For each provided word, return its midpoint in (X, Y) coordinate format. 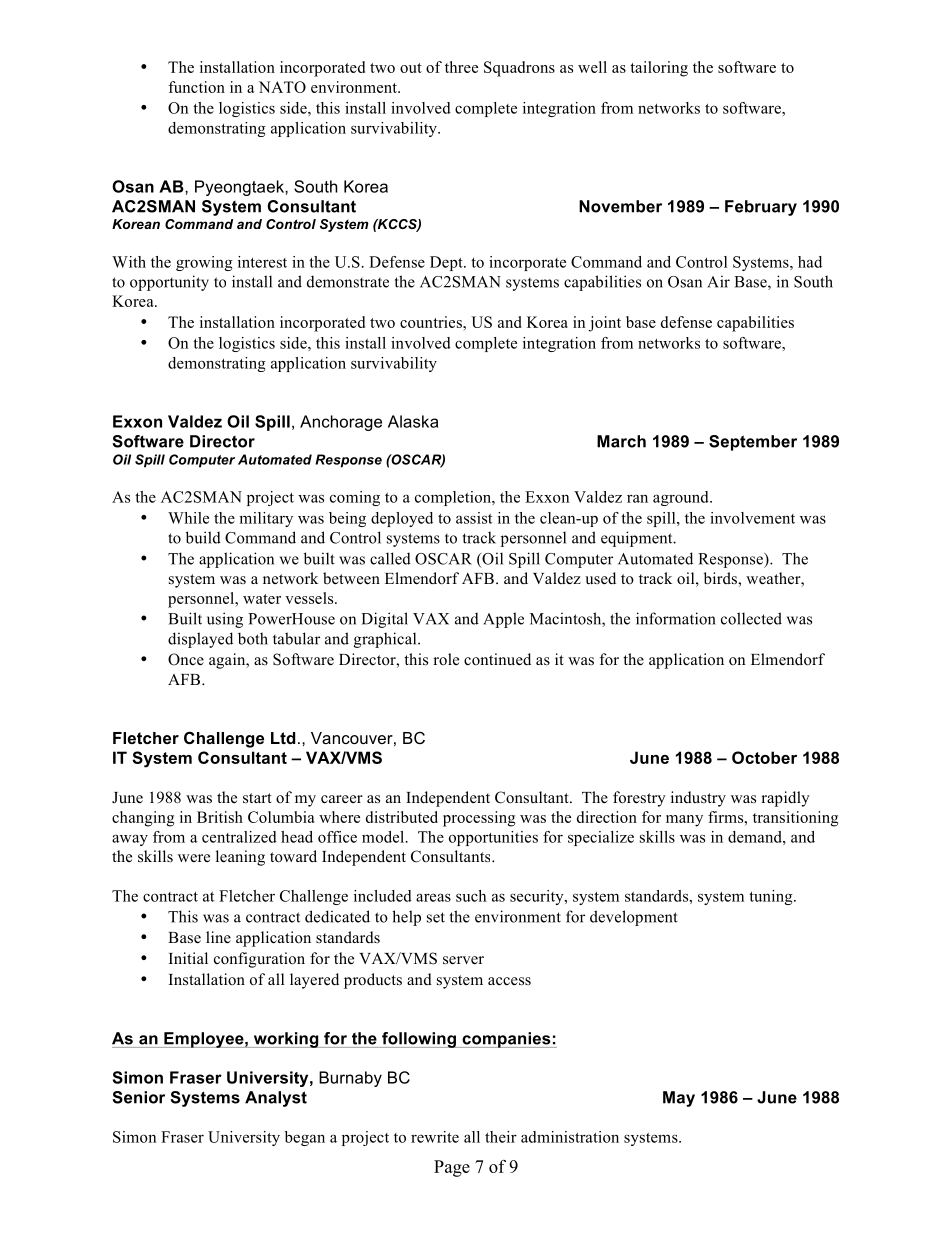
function (196, 87)
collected (751, 618)
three (461, 67)
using (225, 620)
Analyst (276, 1099)
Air (718, 281)
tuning (772, 897)
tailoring (659, 69)
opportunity (169, 283)
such (471, 896)
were (194, 858)
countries (432, 322)
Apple (503, 620)
